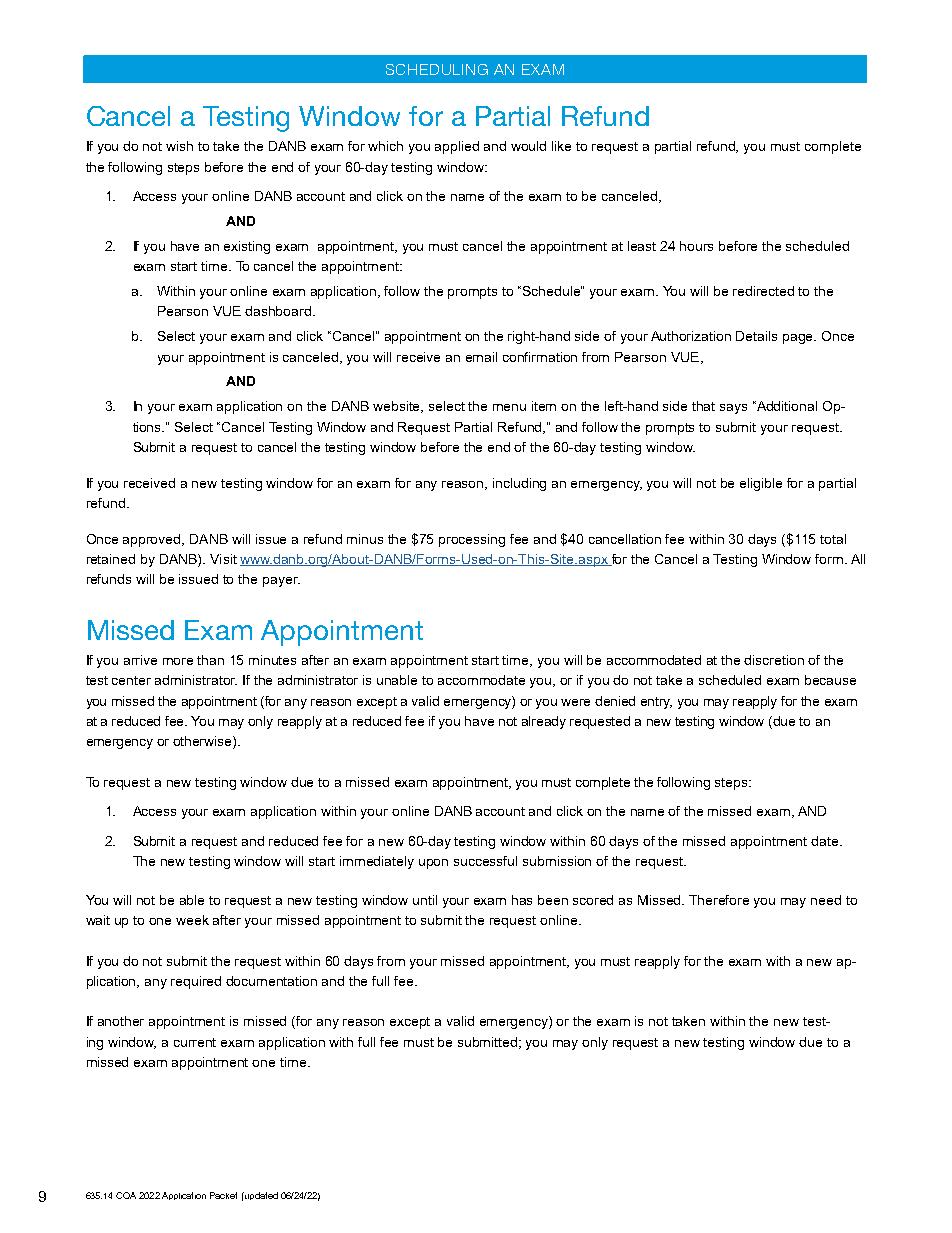 Image resolution: width=952 pixels, height=1233 pixels. Describe the element at coordinates (774, 660) in the screenshot. I see `discretion` at that location.
